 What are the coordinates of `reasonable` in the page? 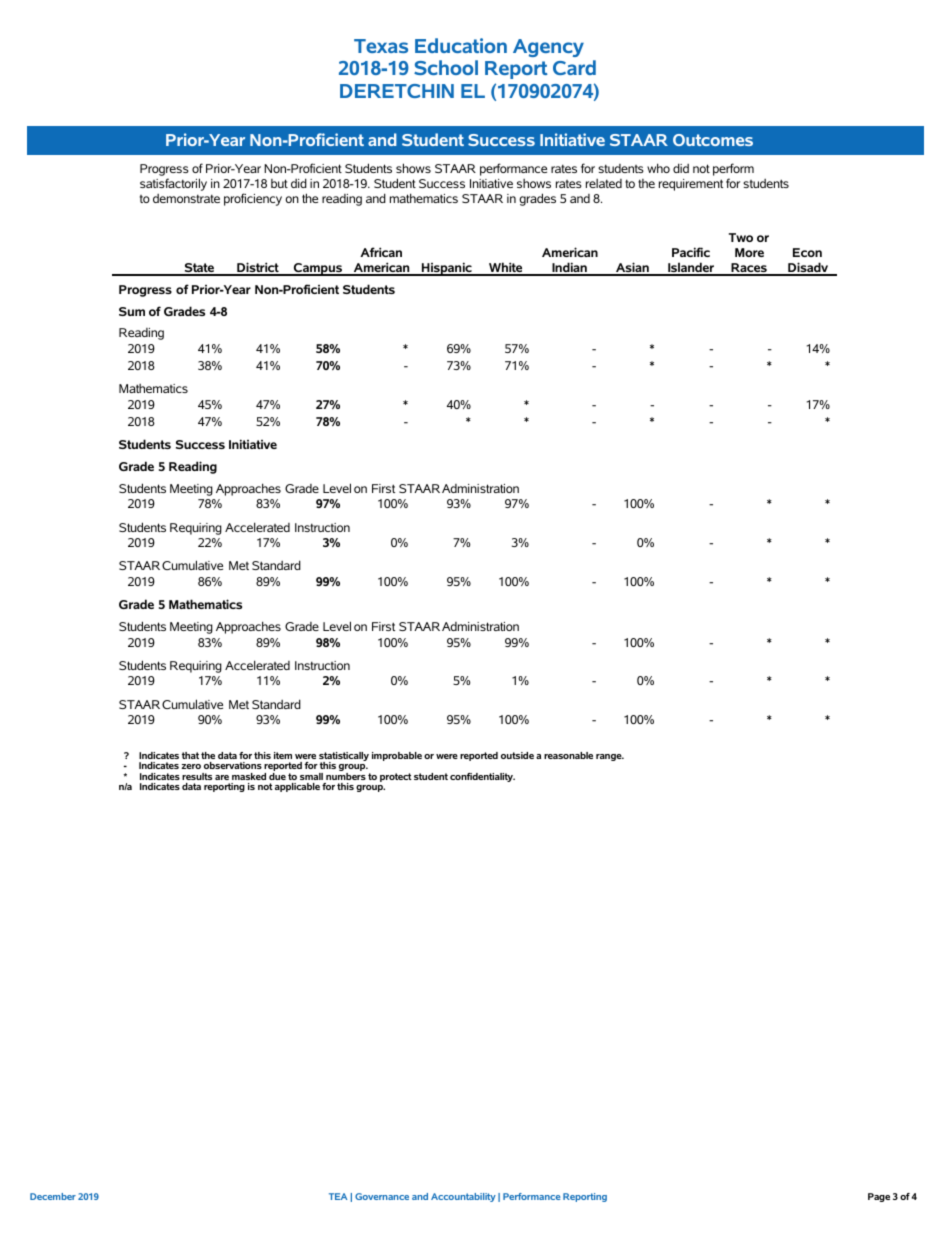 It's located at (568, 755).
